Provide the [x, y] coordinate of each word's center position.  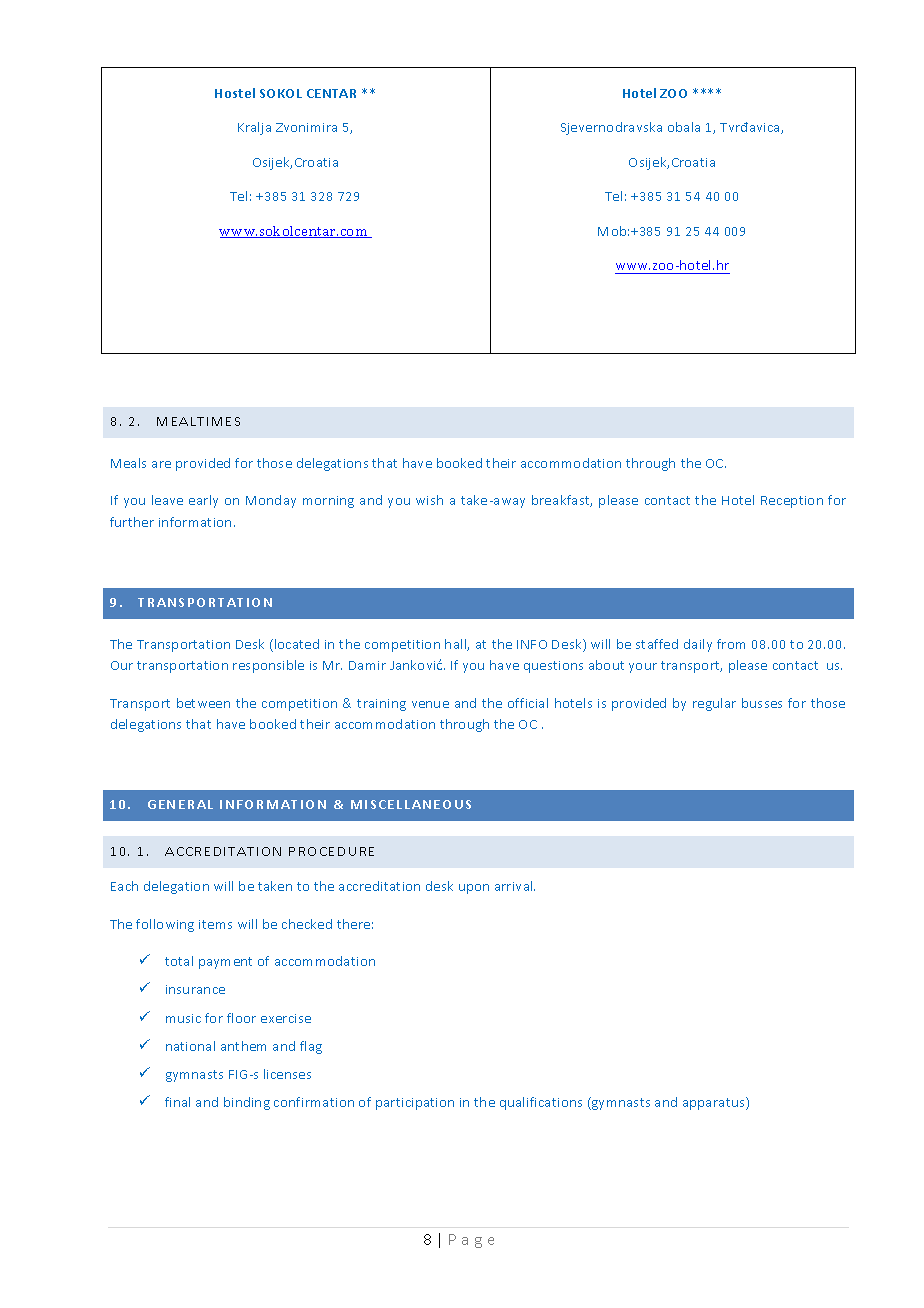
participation [415, 1104]
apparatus [715, 1103]
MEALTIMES [198, 421]
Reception [792, 502]
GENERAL [180, 804]
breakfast [562, 501]
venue [430, 704]
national [190, 1046]
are [161, 464]
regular [714, 704]
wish [429, 500]
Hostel [235, 93]
